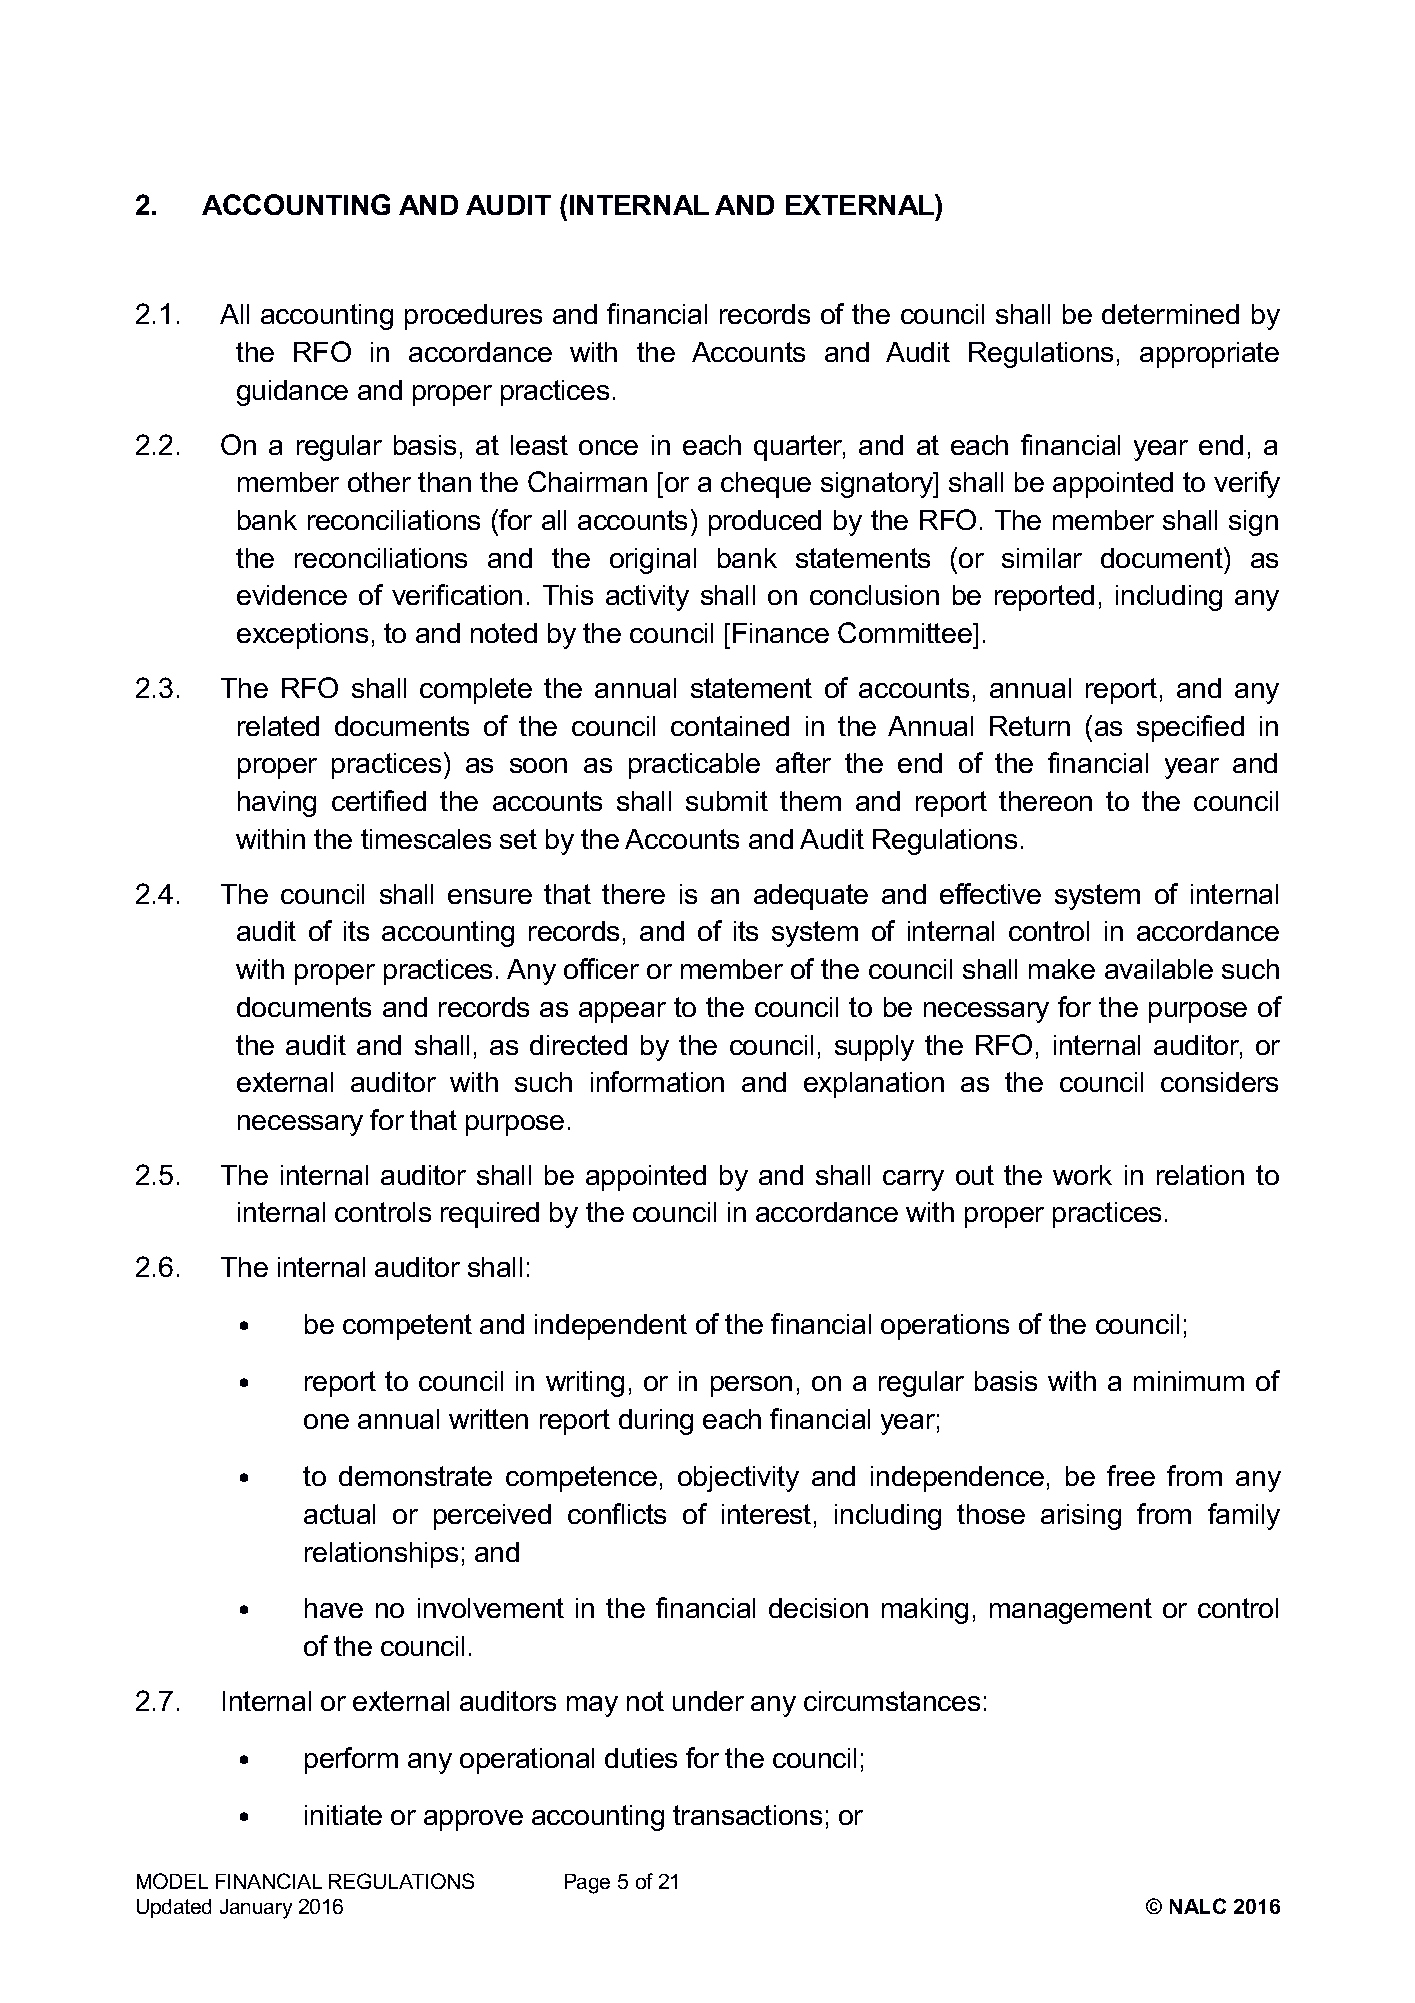  I want to click on transactions, so click(747, 1815).
